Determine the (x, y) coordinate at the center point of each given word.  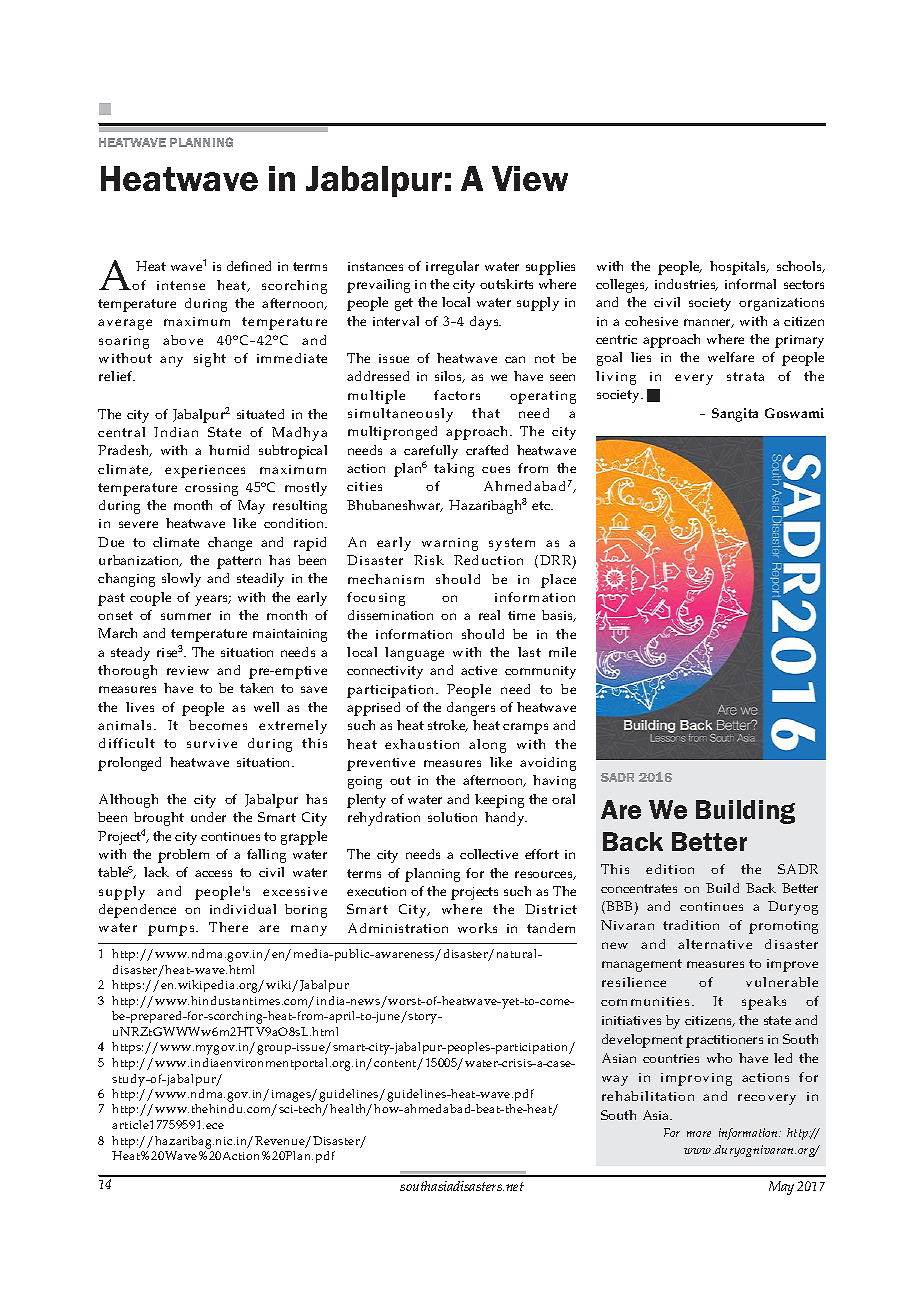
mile (562, 652)
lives (140, 707)
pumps (172, 930)
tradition (691, 925)
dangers (471, 709)
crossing (211, 489)
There (228, 927)
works (477, 928)
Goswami (794, 413)
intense (181, 285)
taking (454, 470)
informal (750, 284)
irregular (452, 268)
